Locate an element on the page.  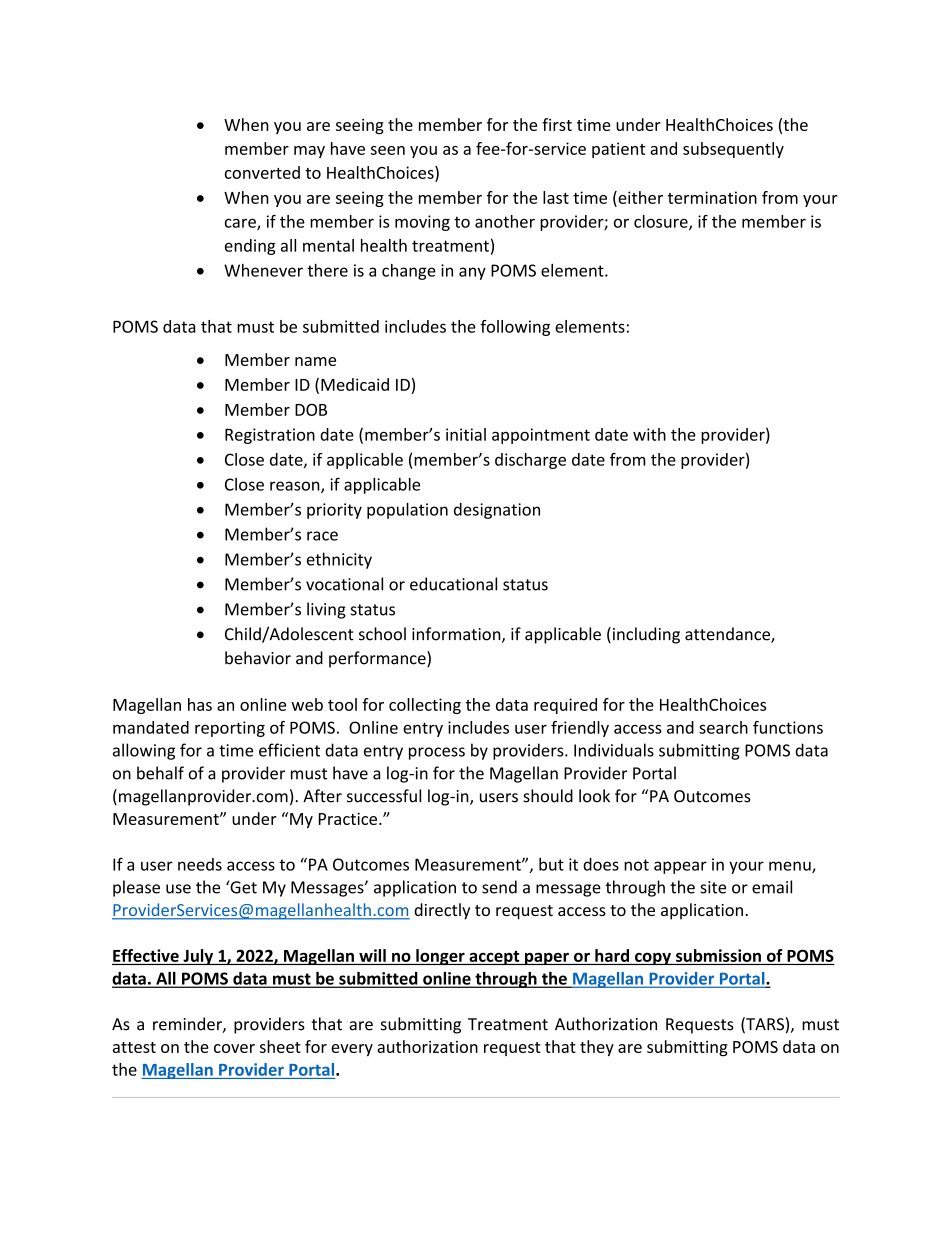
attendance is located at coordinates (728, 635).
